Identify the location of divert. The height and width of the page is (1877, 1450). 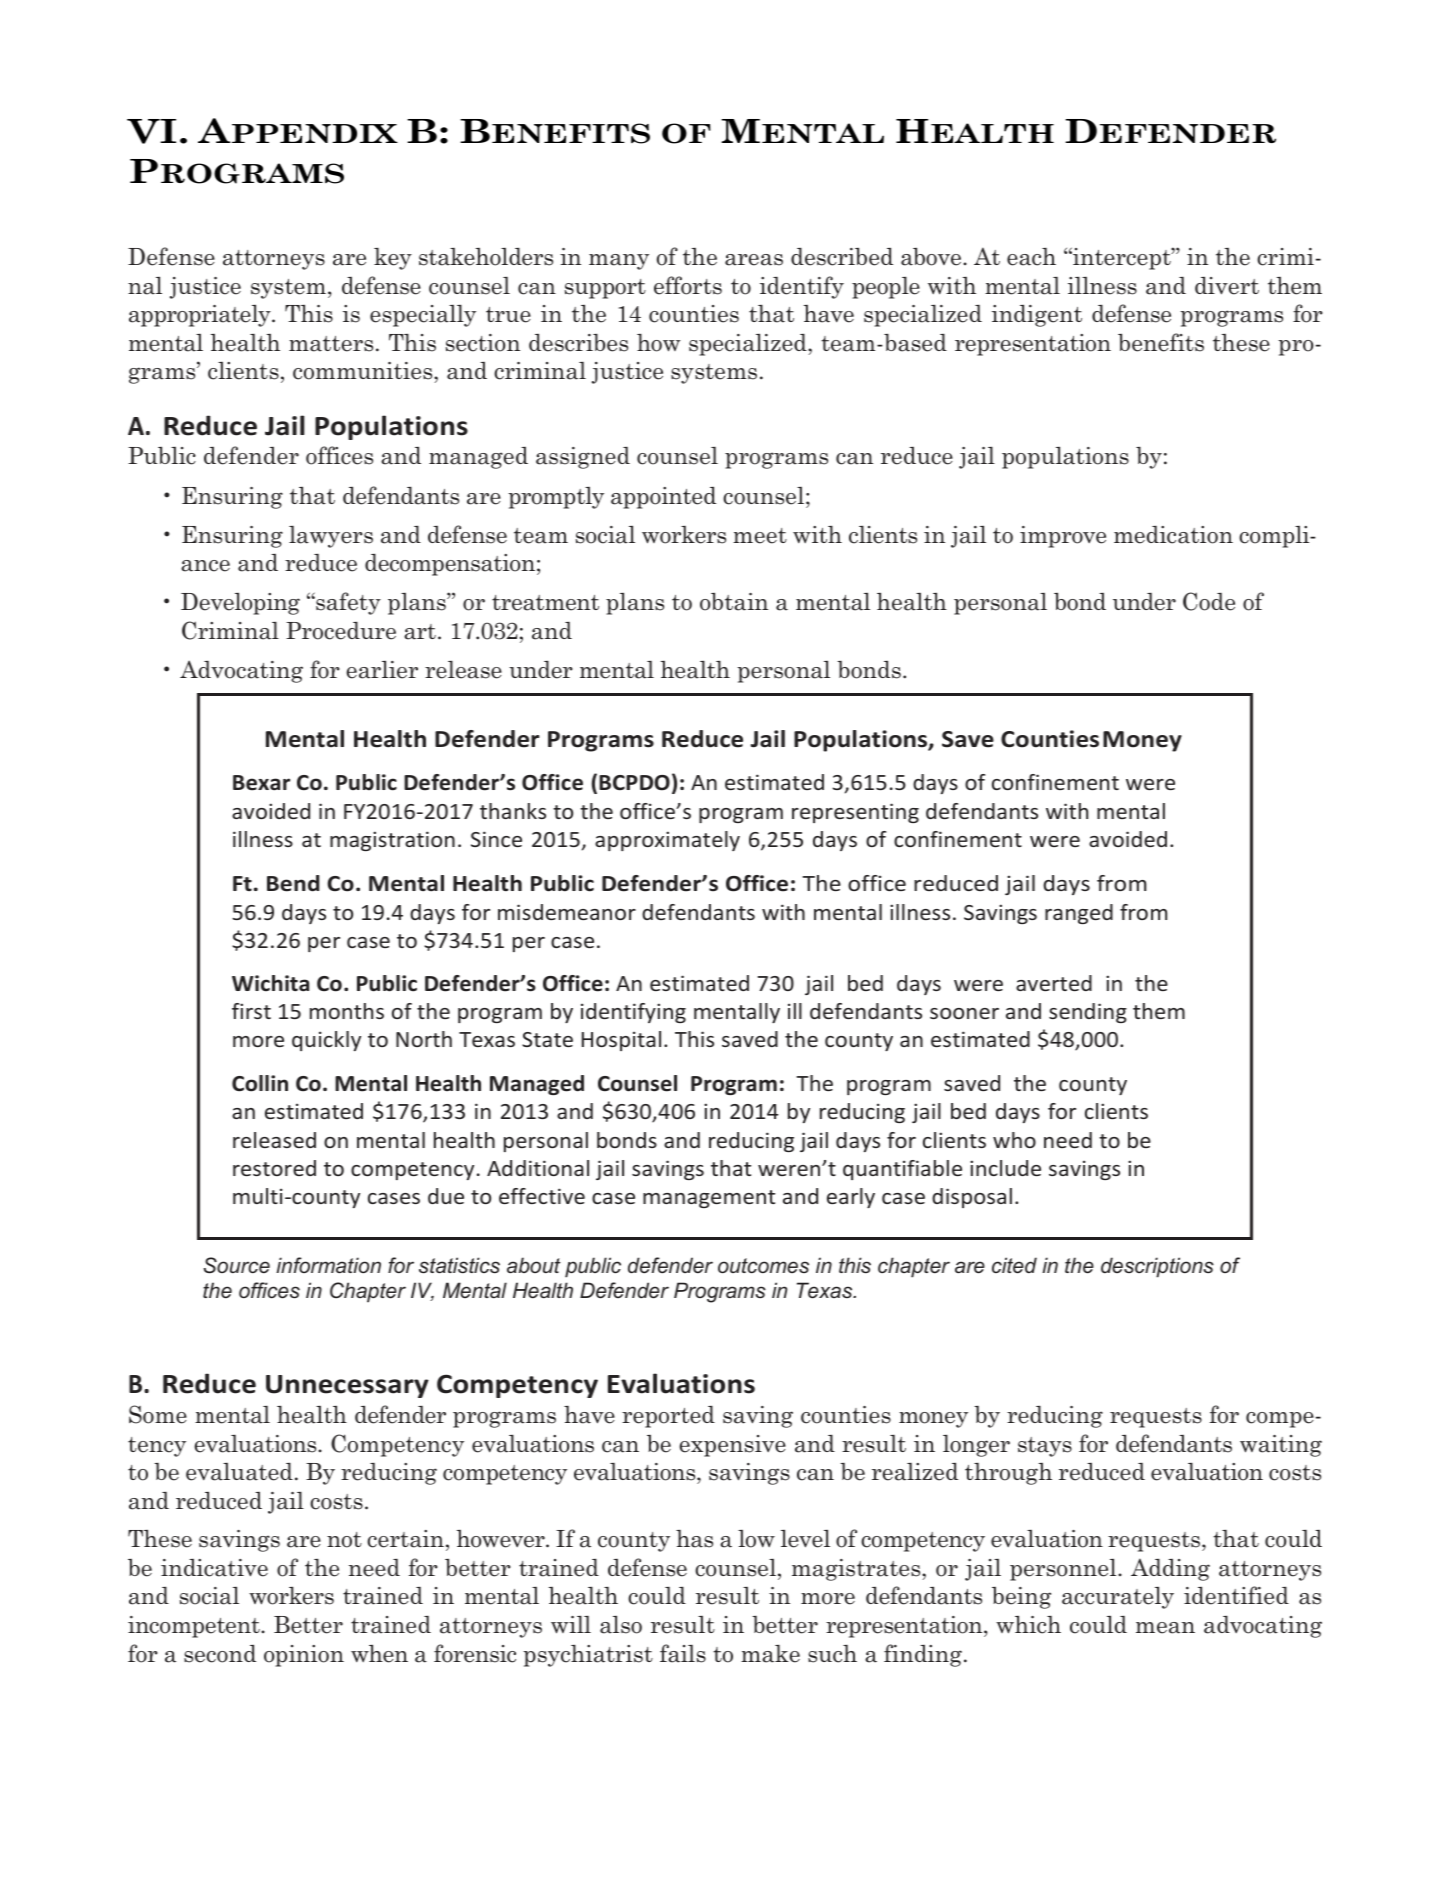
(1227, 285).
